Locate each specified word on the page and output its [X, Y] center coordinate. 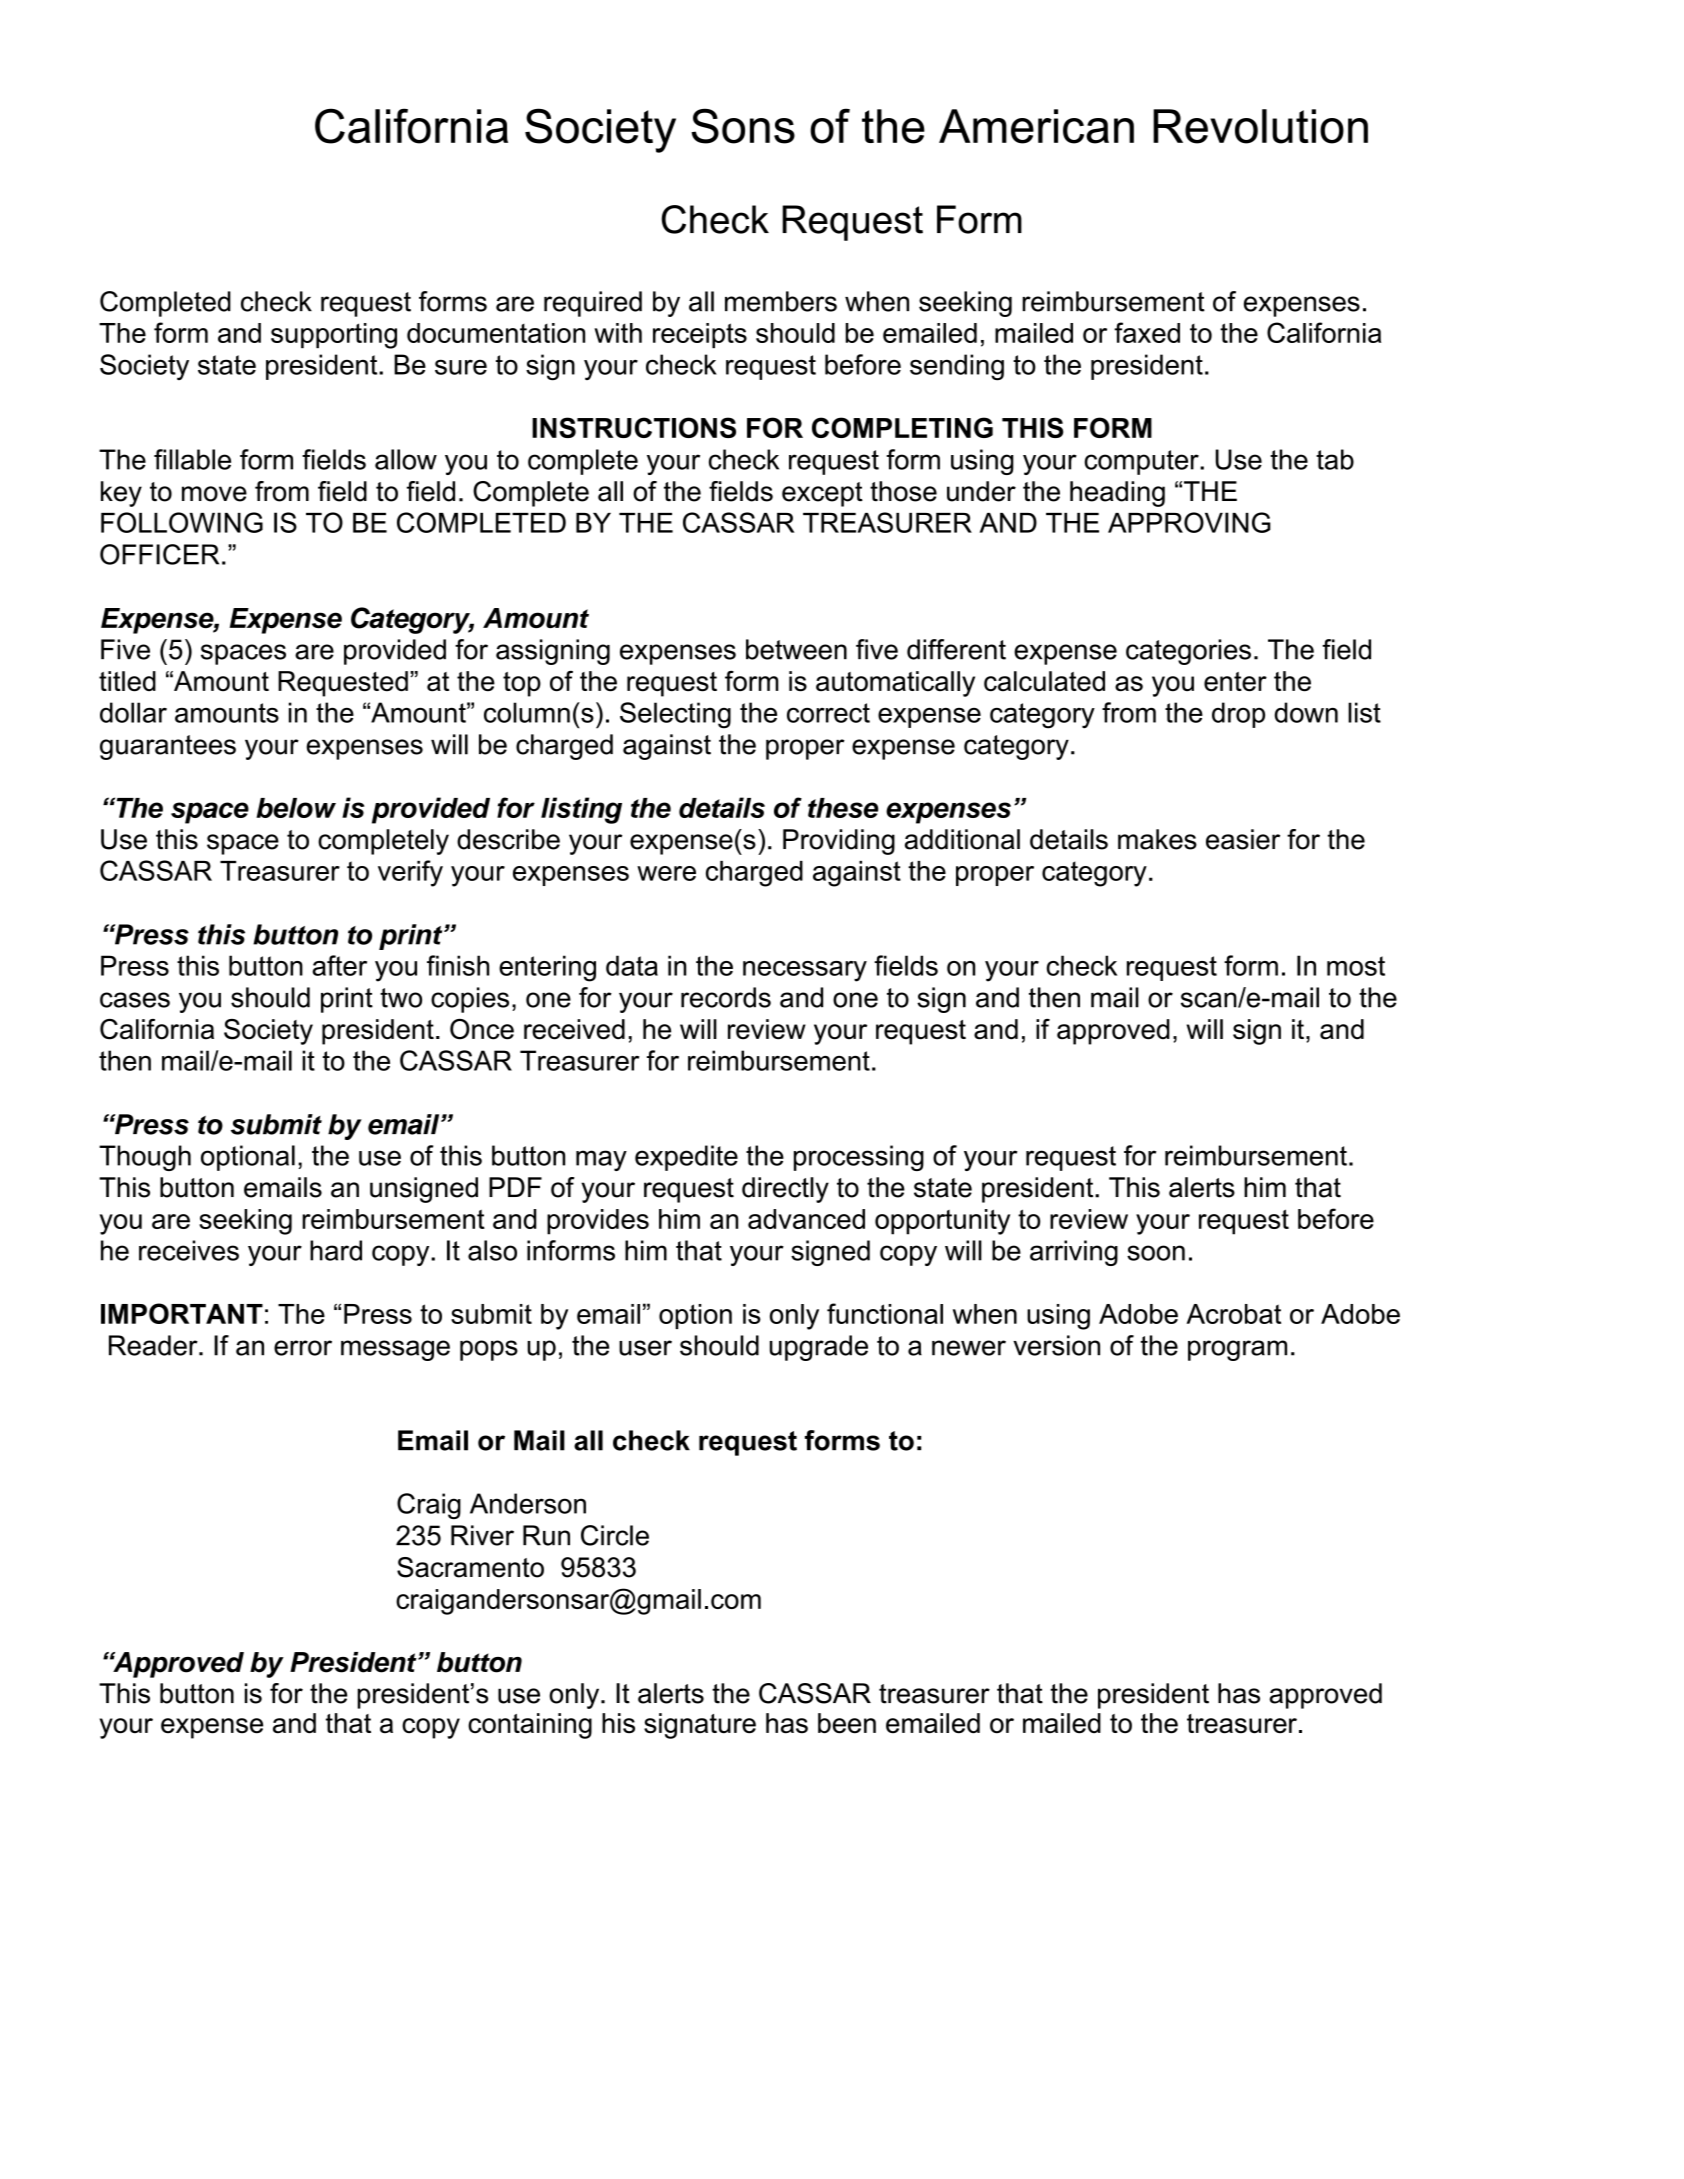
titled [127, 681]
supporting [334, 336]
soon [1156, 1253]
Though [145, 1158]
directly [785, 1190]
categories [1188, 652]
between [796, 649]
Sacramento [470, 1567]
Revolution [1260, 126]
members [781, 301]
